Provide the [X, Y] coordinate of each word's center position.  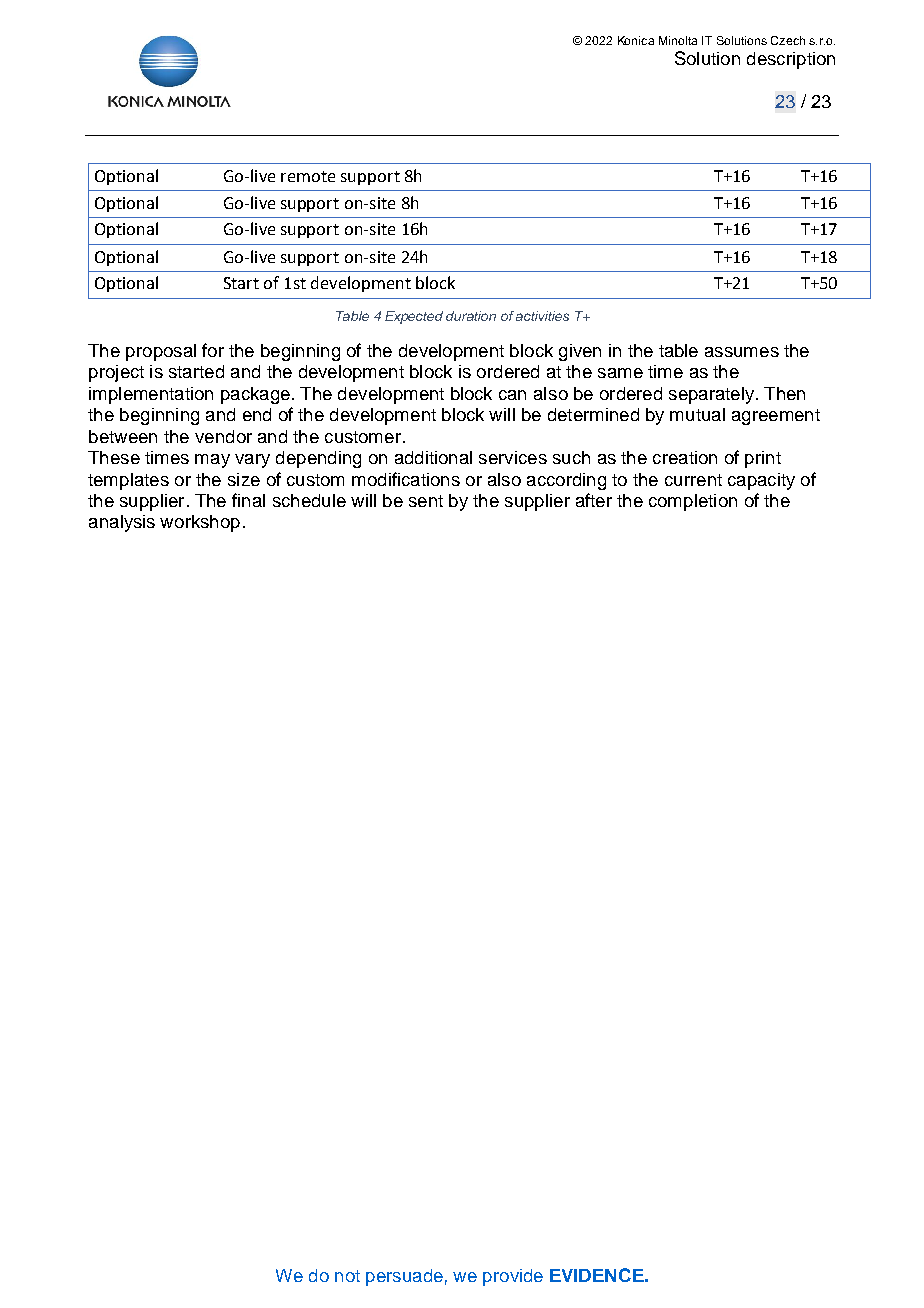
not [347, 1276]
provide [513, 1277]
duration [471, 316]
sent [426, 501]
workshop [200, 523]
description [791, 60]
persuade [404, 1277]
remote [308, 176]
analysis [122, 523]
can [512, 395]
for [213, 350]
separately [711, 395]
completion [693, 502]
